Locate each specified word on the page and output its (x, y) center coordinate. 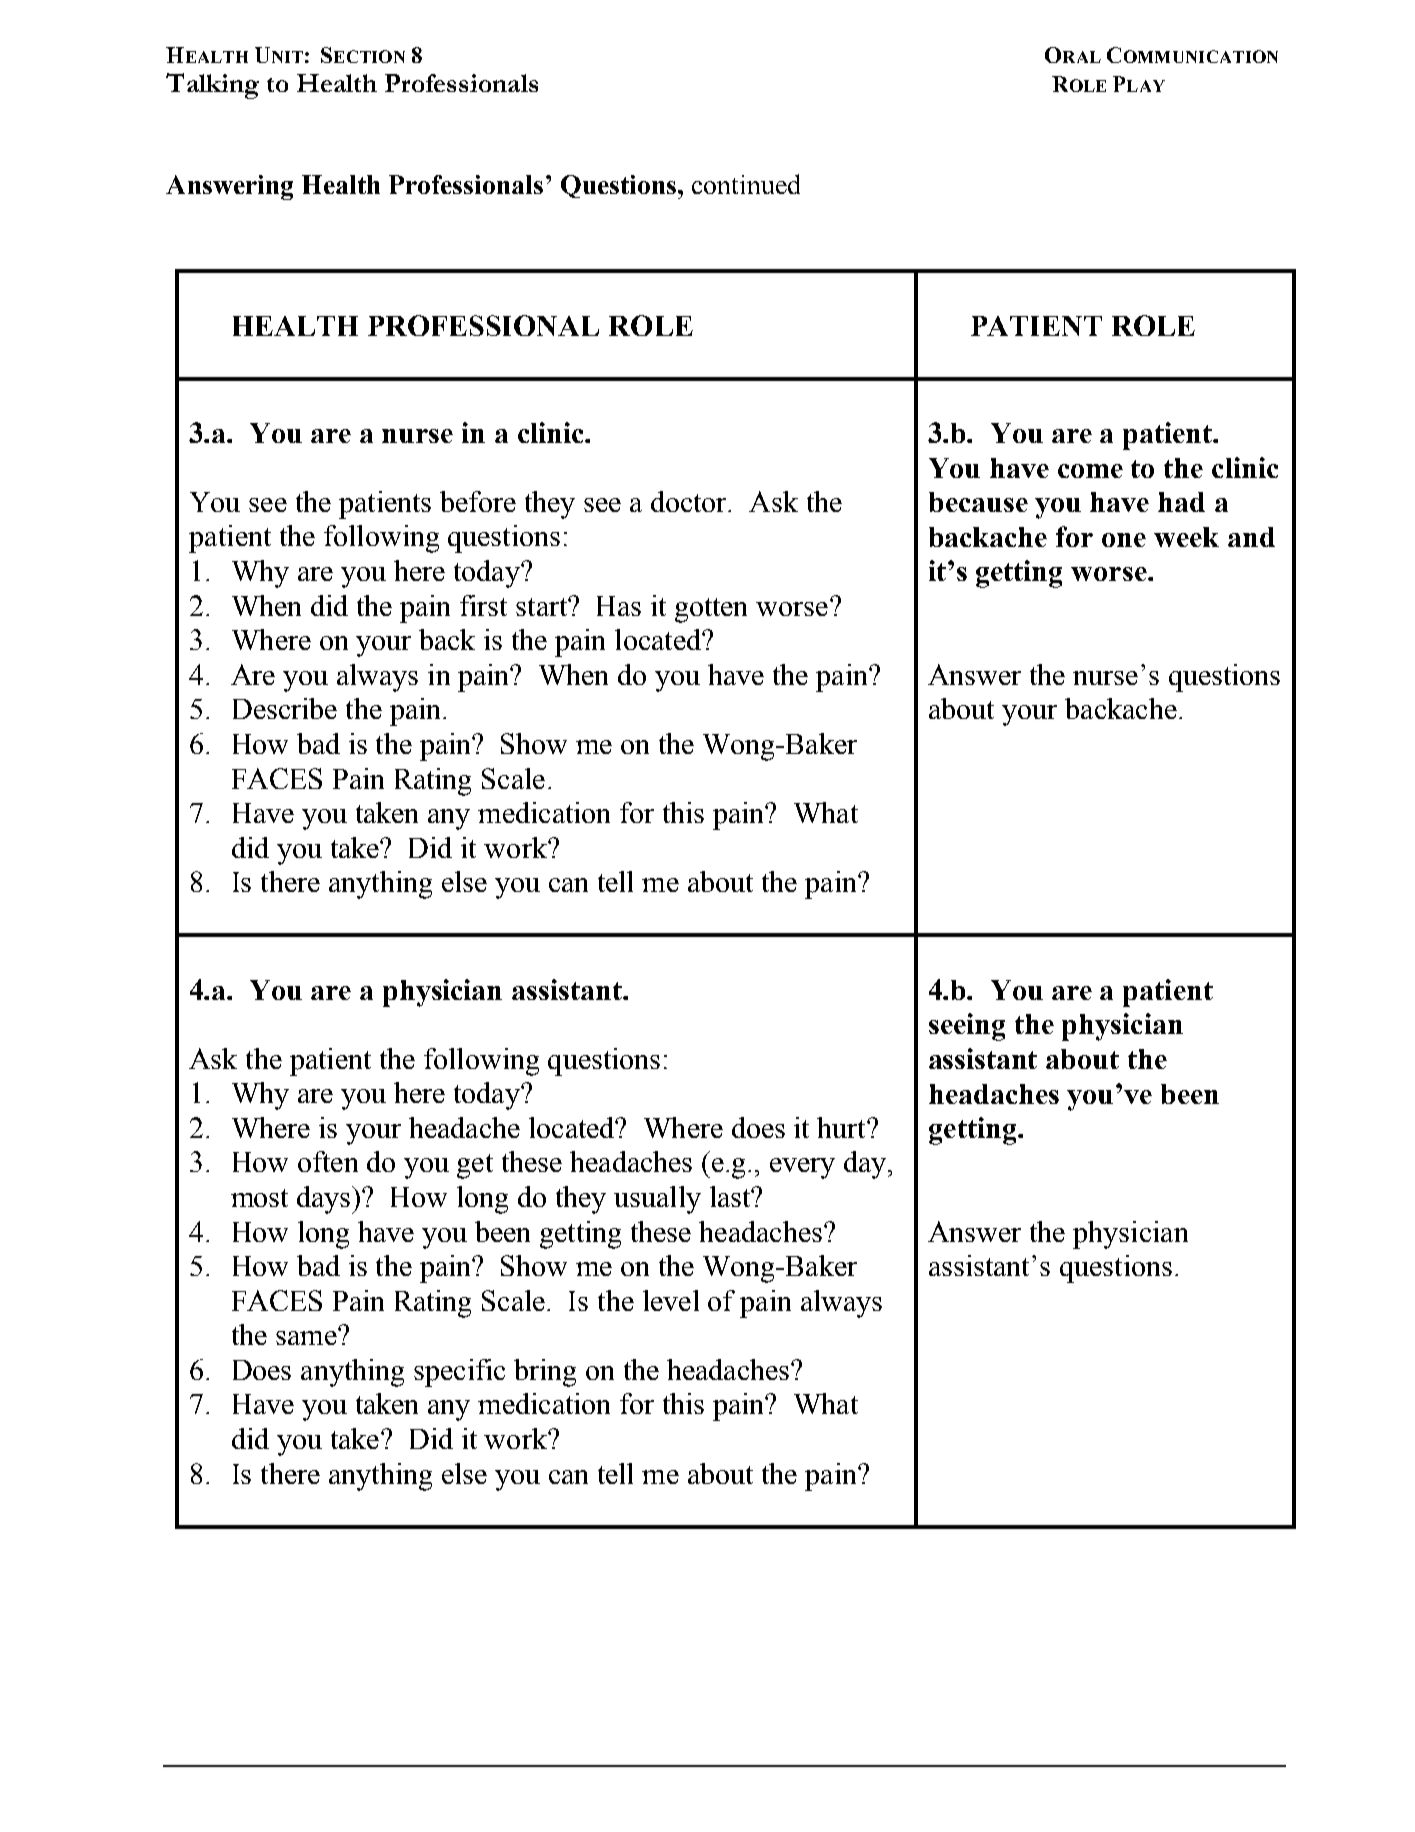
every (802, 1168)
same (307, 1337)
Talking (212, 86)
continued (746, 184)
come (1090, 471)
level (671, 1300)
